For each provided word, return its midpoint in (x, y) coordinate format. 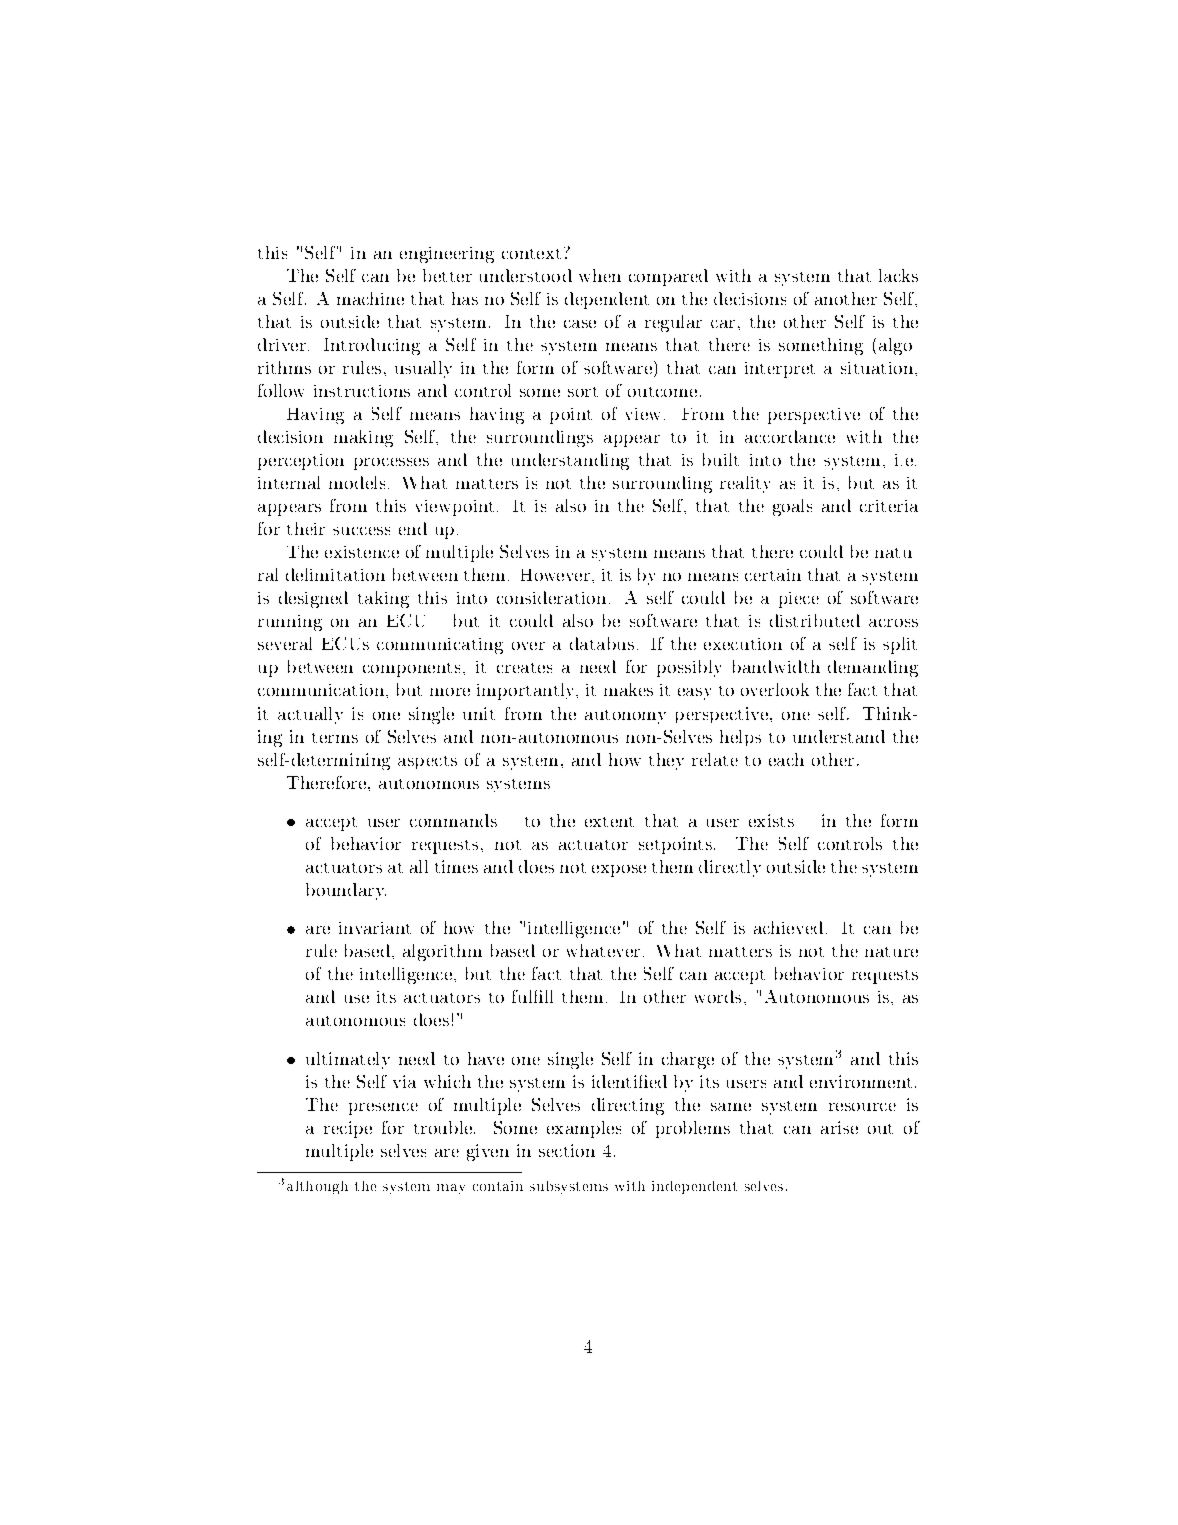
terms (335, 738)
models (357, 482)
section (567, 1150)
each (786, 759)
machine (370, 298)
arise (839, 1127)
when (600, 275)
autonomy (625, 717)
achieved (788, 927)
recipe (348, 1129)
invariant (375, 928)
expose (619, 871)
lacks (898, 275)
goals (792, 507)
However (557, 575)
